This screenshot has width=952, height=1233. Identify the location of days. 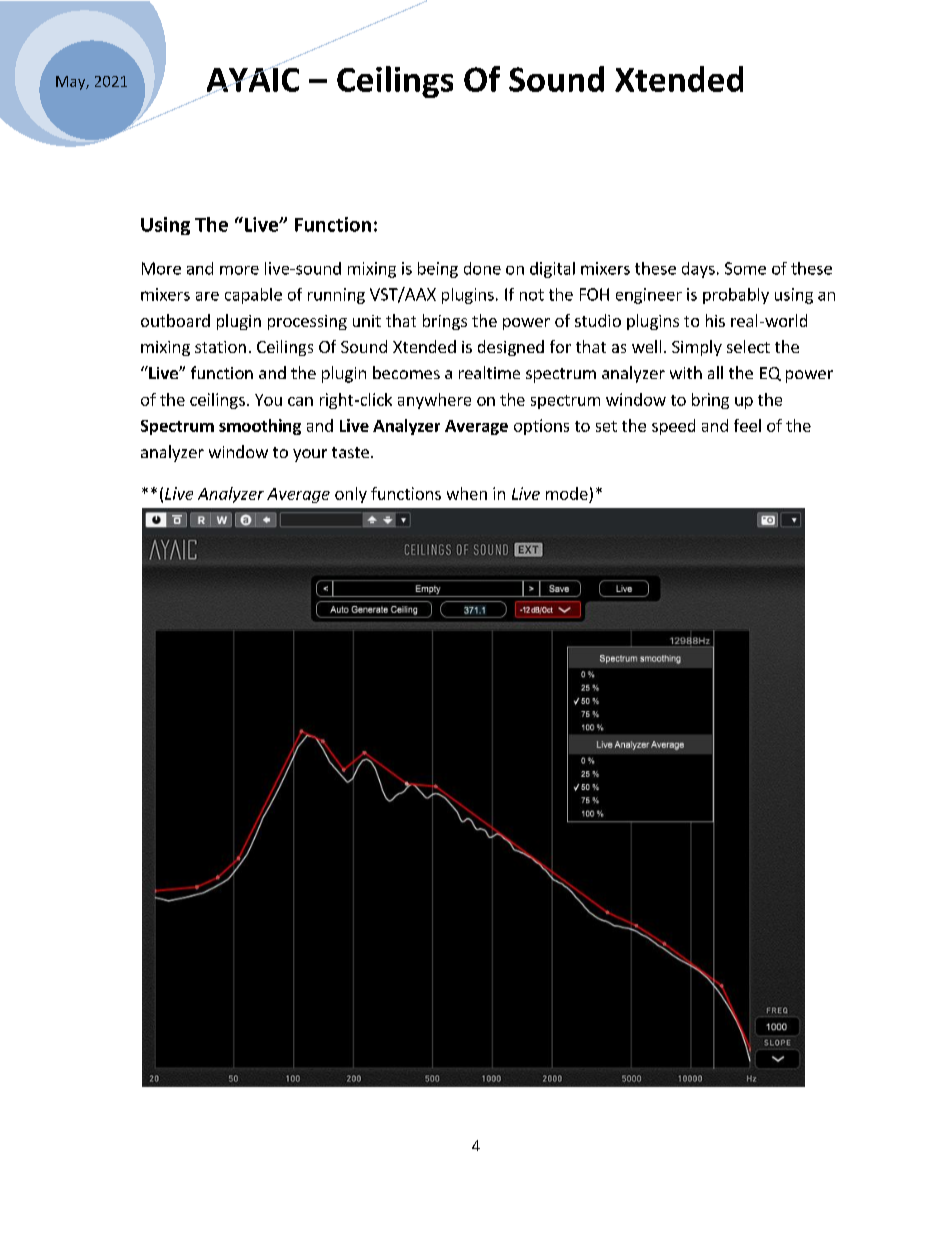
(698, 270).
